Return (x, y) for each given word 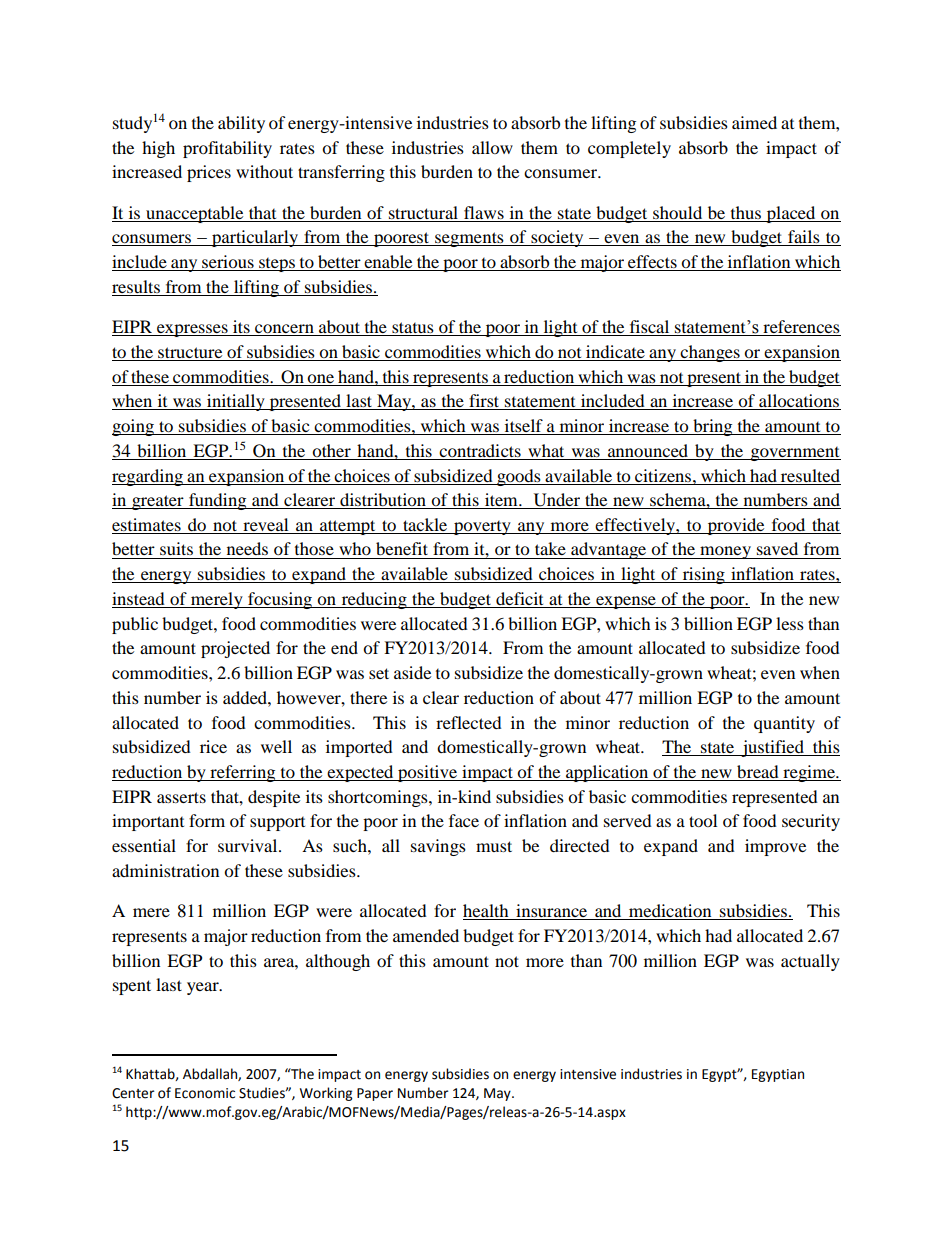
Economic (205, 1093)
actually (810, 962)
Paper (375, 1094)
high (158, 149)
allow (492, 147)
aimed (754, 122)
